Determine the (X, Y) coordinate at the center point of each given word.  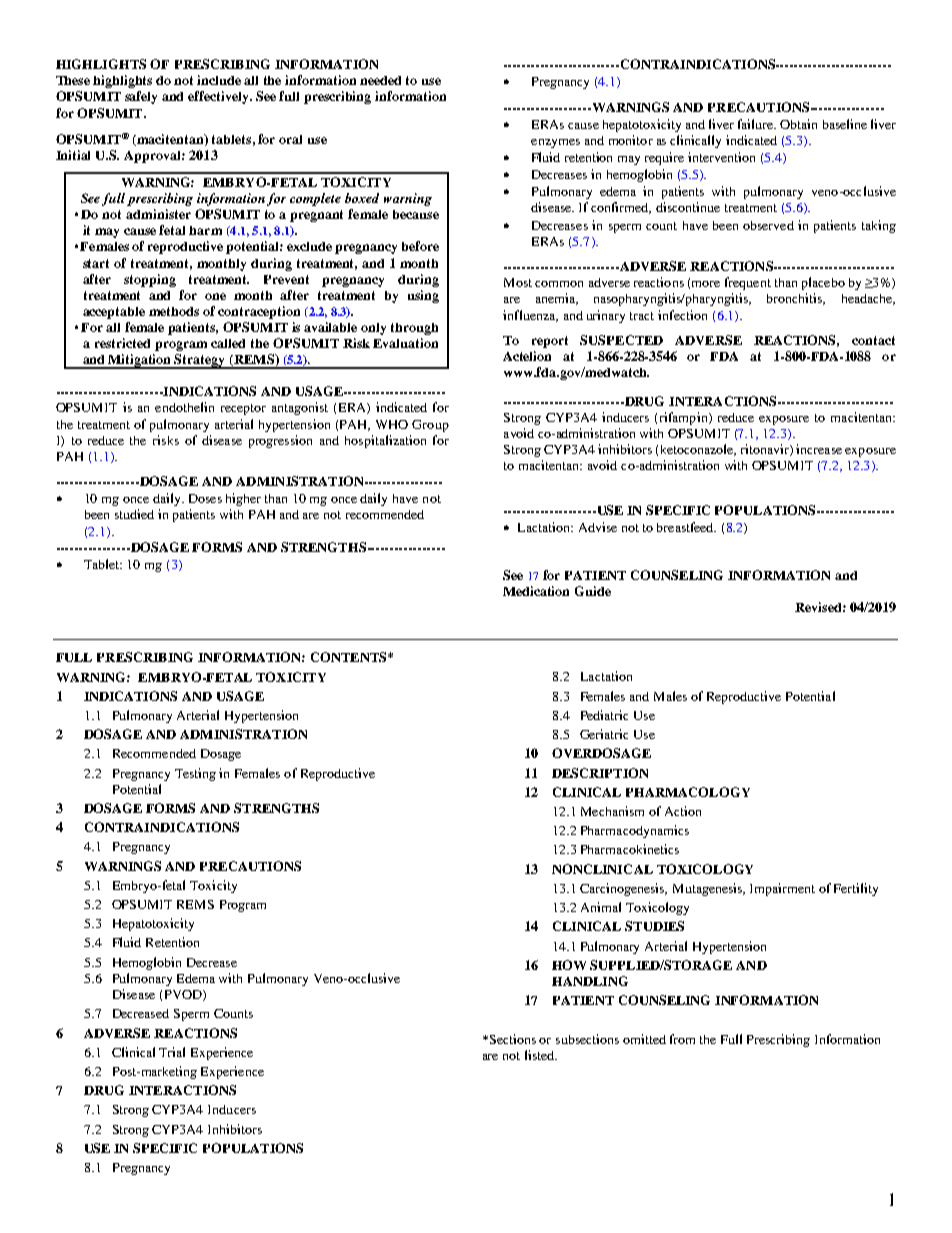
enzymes (555, 143)
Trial (172, 1052)
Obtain (798, 124)
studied (134, 514)
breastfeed (686, 527)
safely (141, 97)
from (682, 1039)
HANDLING (590, 981)
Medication (536, 591)
